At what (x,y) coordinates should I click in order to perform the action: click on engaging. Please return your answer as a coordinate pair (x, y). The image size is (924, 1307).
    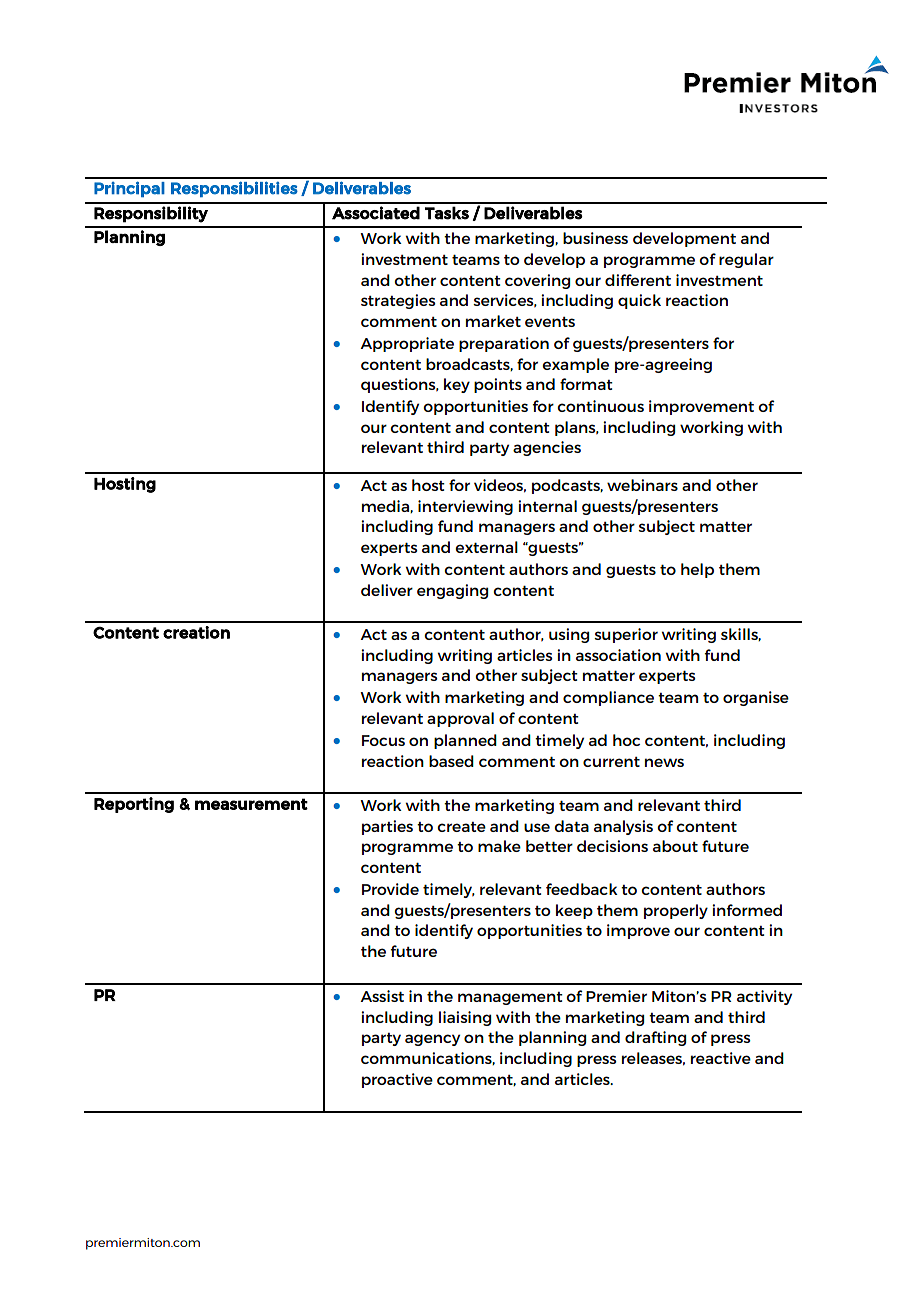
    Looking at the image, I should click on (452, 591).
